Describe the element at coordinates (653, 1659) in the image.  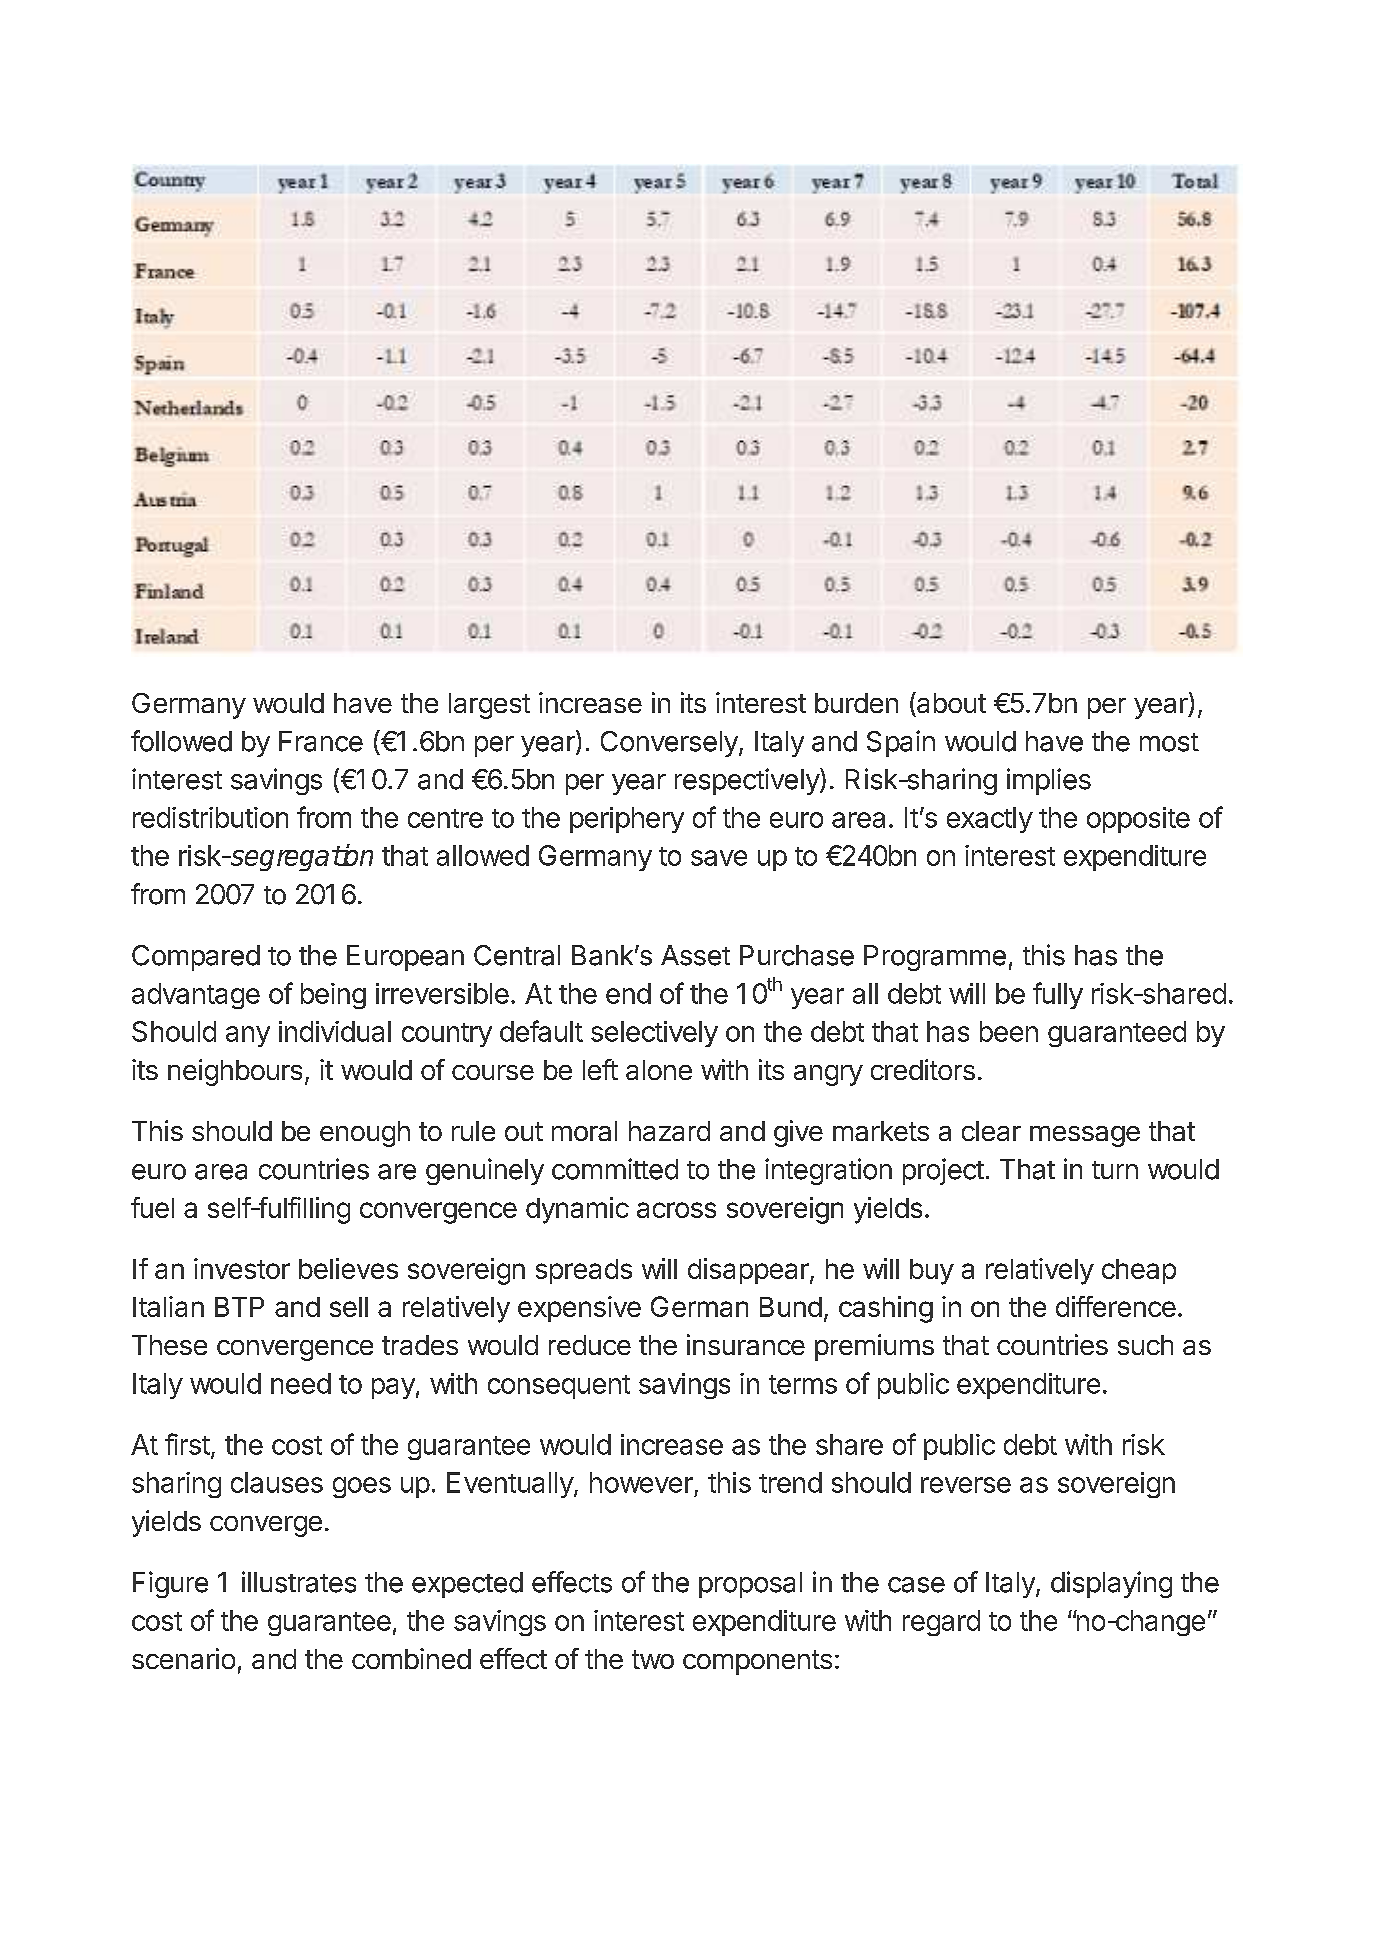
I see `two` at that location.
